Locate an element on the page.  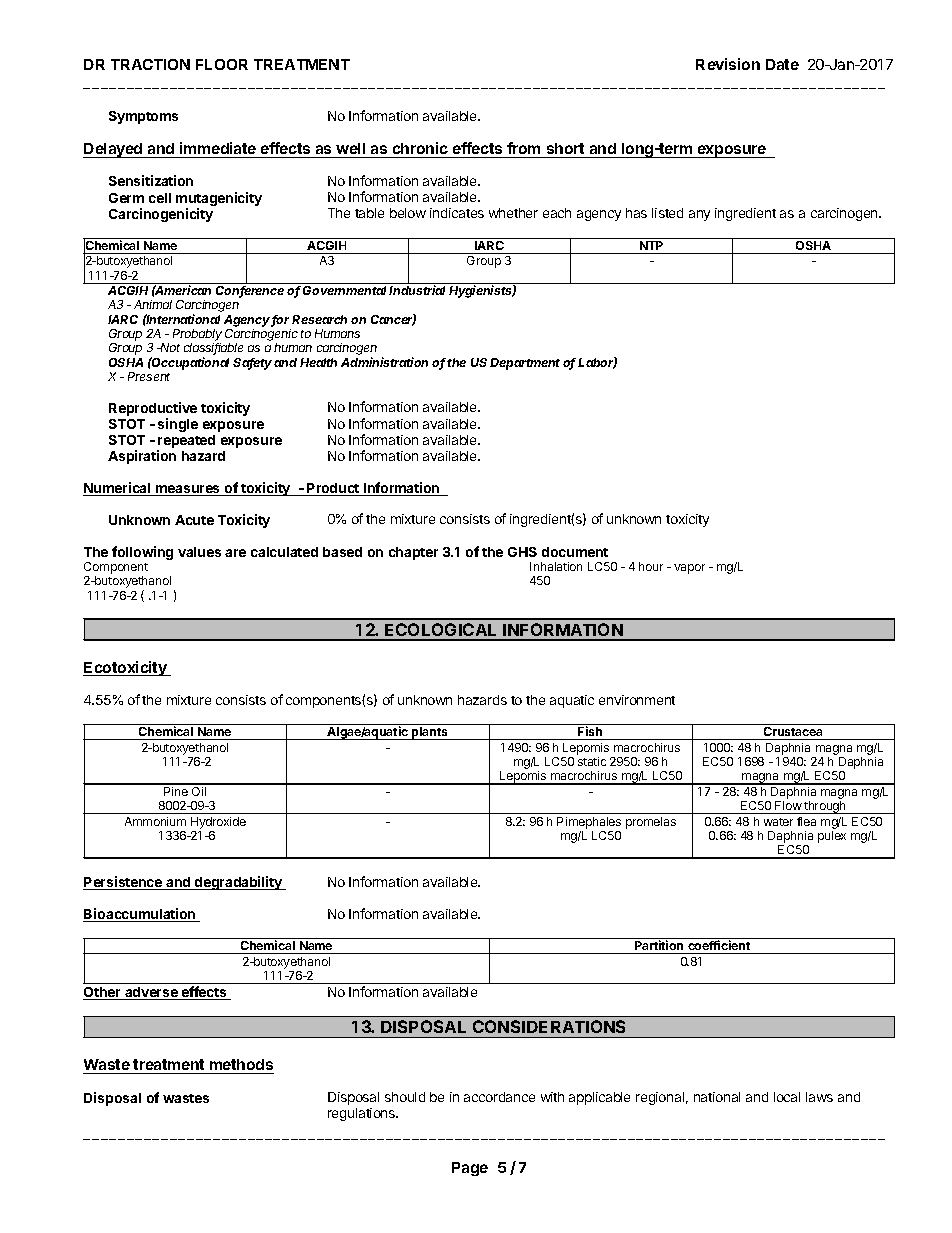
vapor is located at coordinates (689, 569).
